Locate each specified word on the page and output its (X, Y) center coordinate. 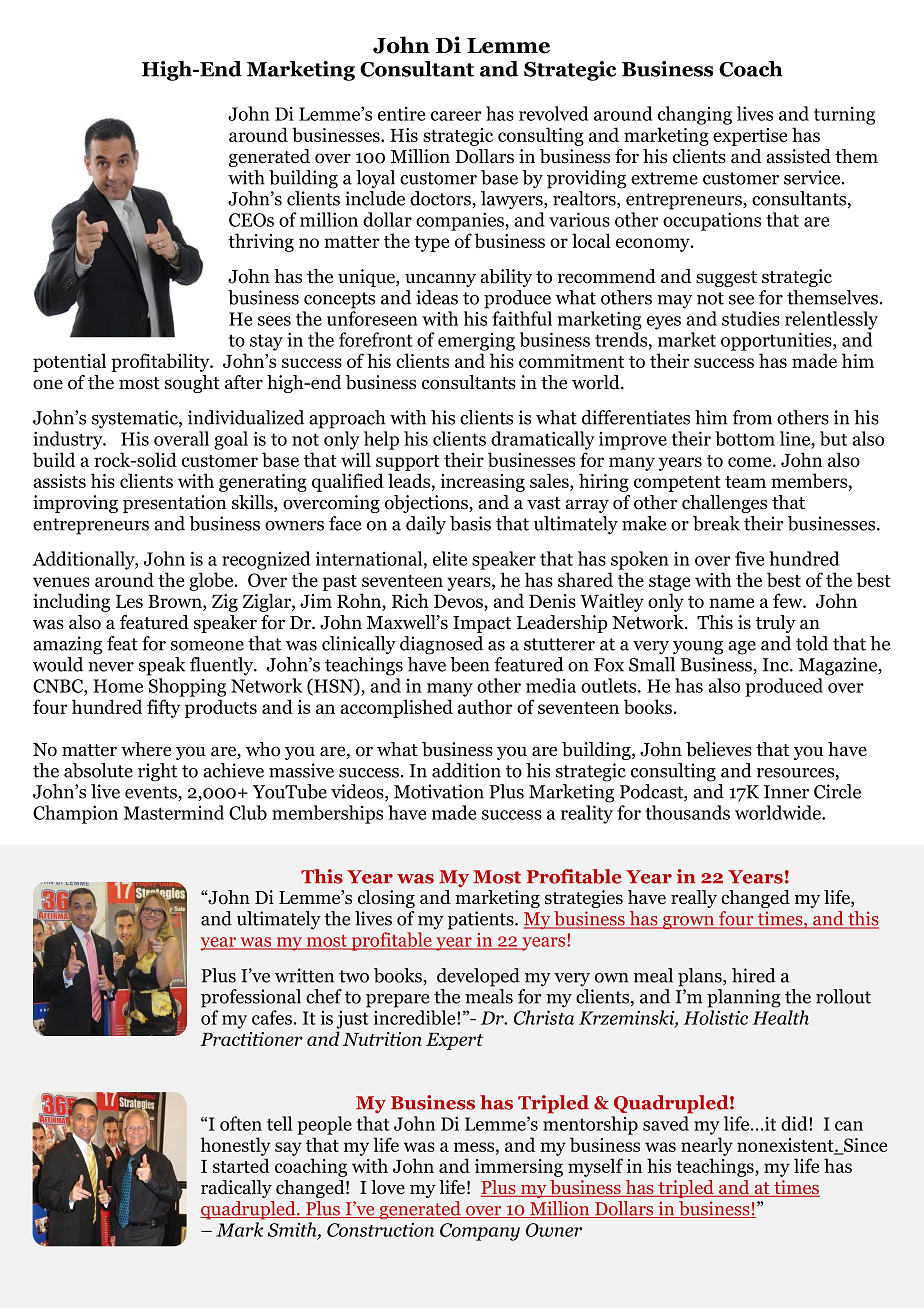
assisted (798, 156)
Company (480, 1232)
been (470, 664)
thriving (261, 242)
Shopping (187, 687)
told (812, 643)
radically (236, 1189)
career (456, 116)
